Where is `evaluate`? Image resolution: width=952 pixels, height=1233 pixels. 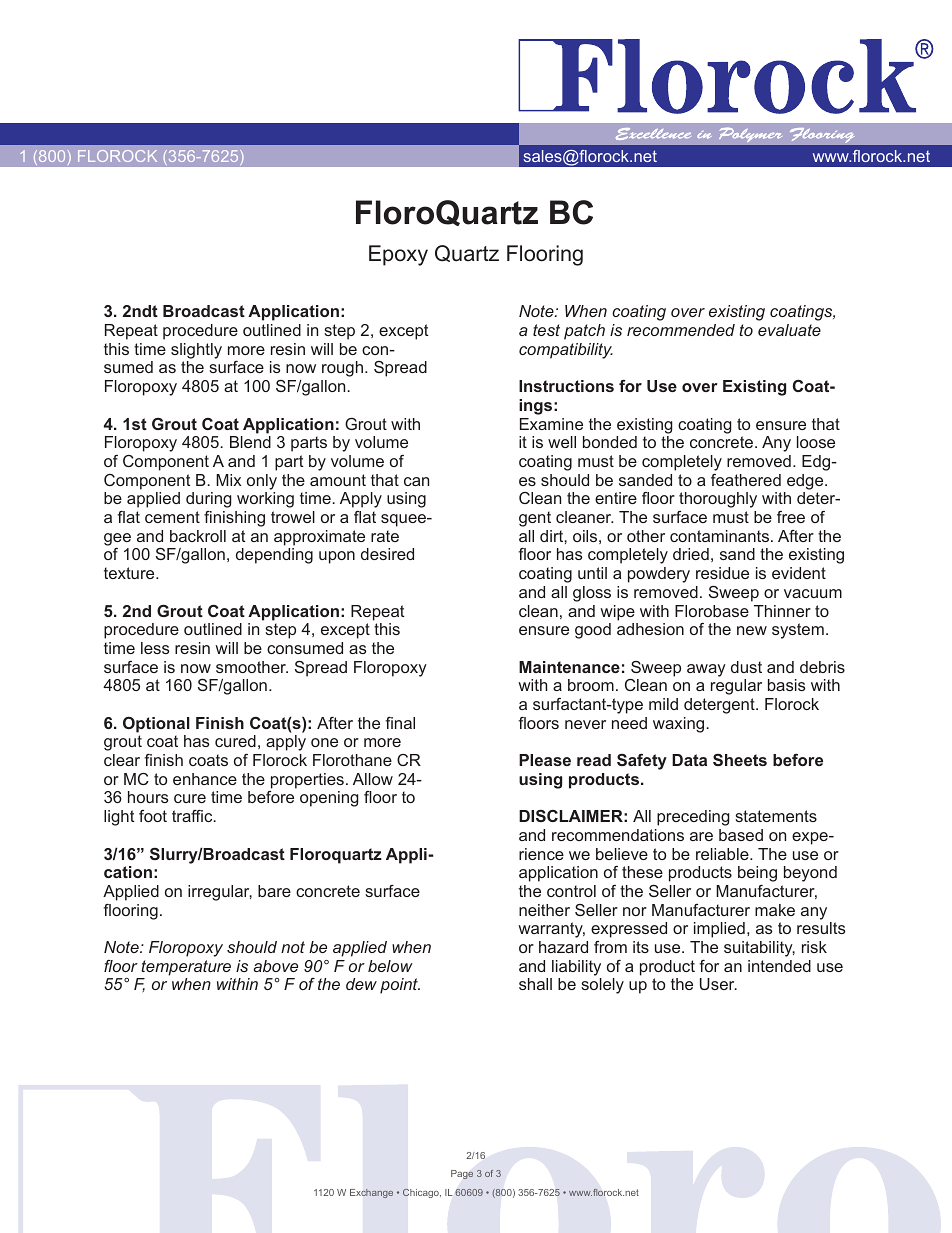 evaluate is located at coordinates (789, 330).
